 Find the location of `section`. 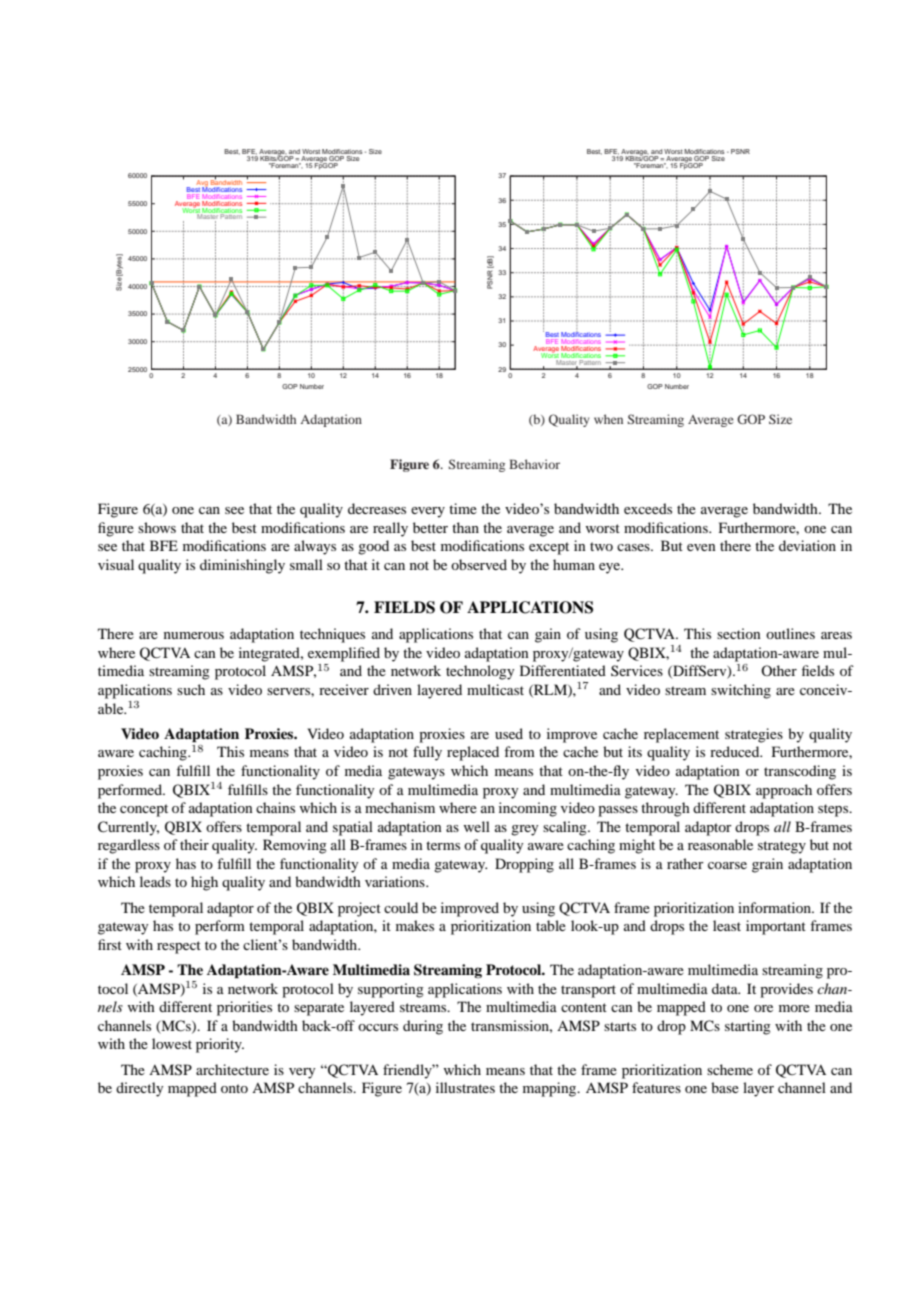

section is located at coordinates (739, 633).
